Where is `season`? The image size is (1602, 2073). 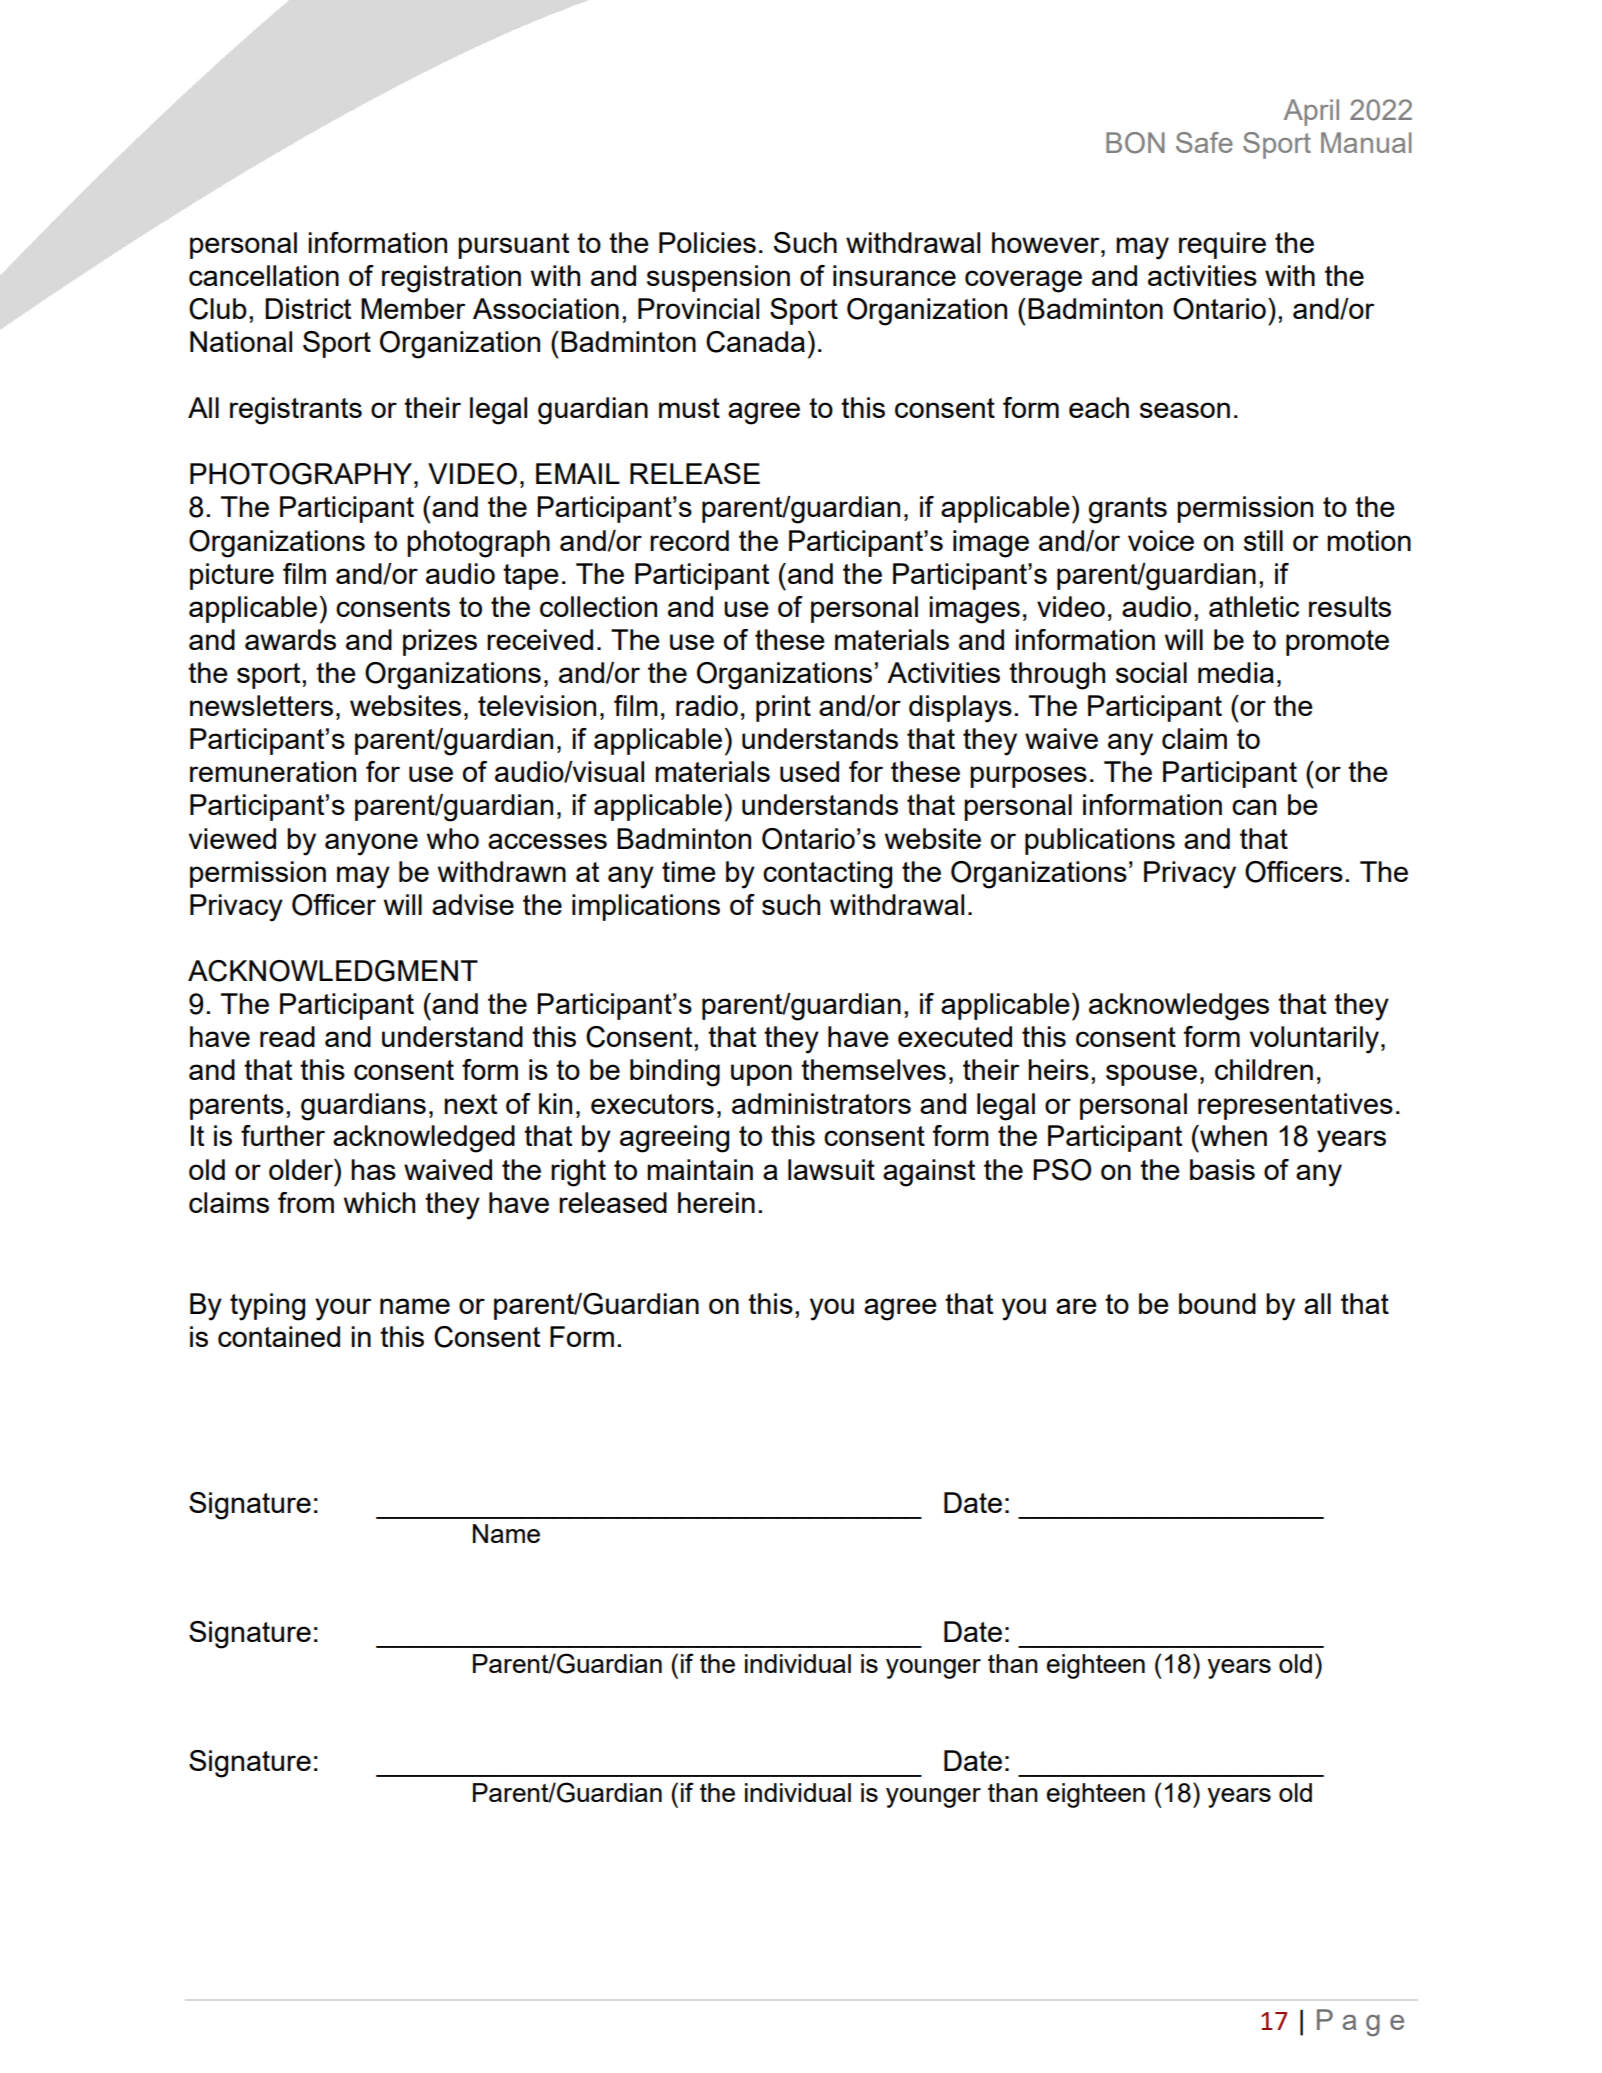
season is located at coordinates (1185, 410).
